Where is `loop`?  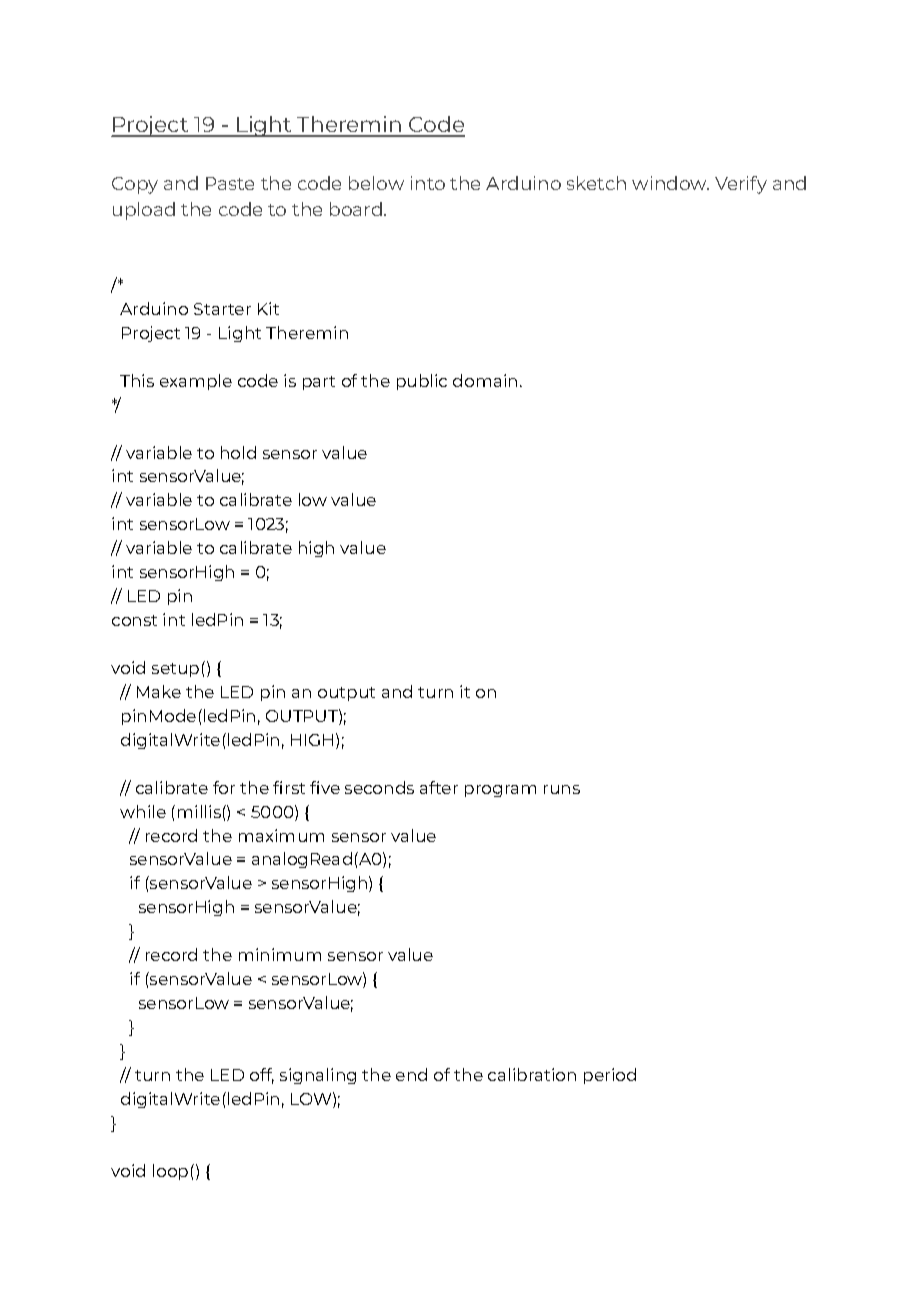
loop is located at coordinates (170, 1172).
